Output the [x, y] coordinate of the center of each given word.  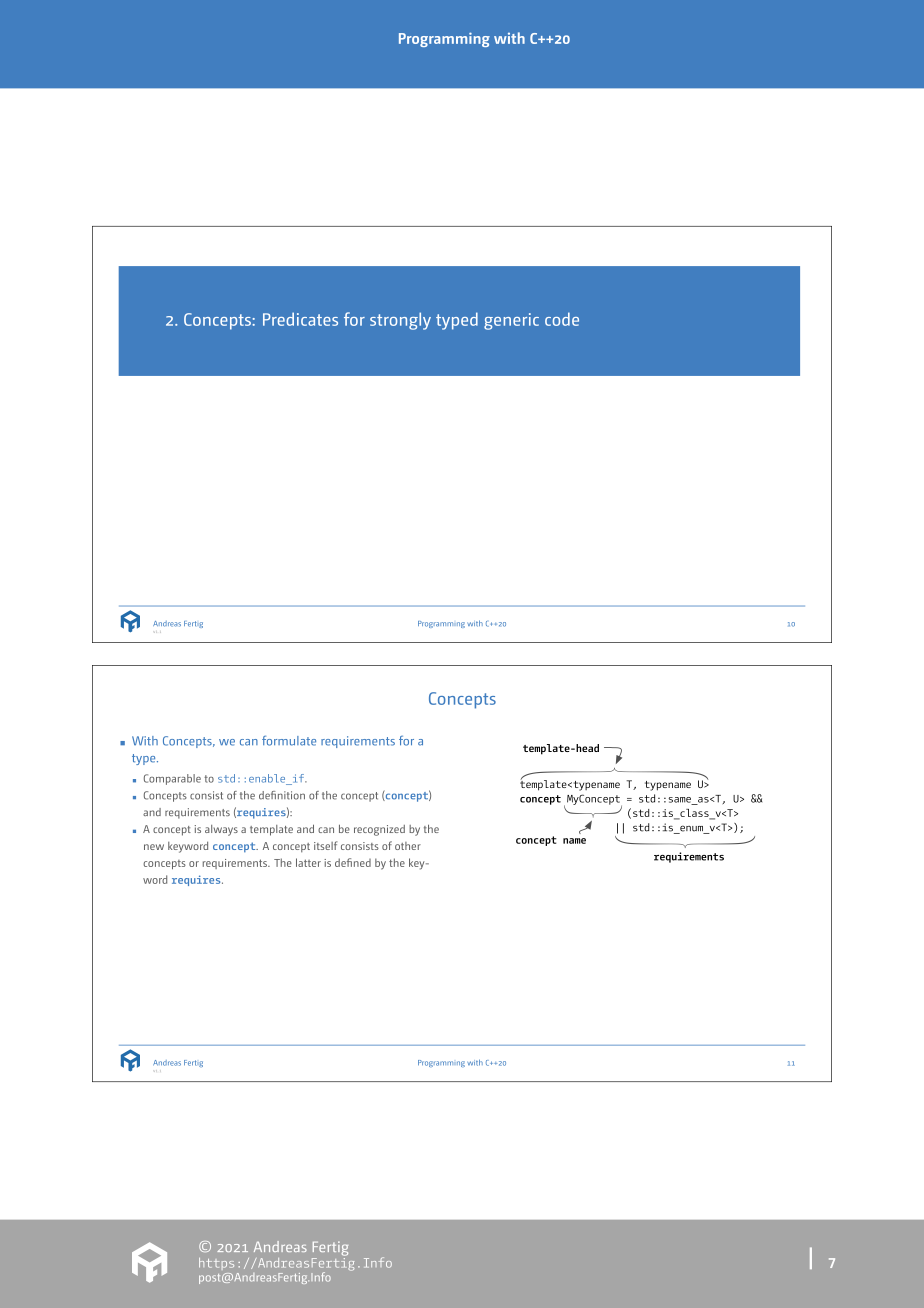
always [221, 830]
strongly [400, 321]
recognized [379, 830]
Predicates [300, 319]
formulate [289, 740]
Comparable [172, 779]
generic [511, 321]
